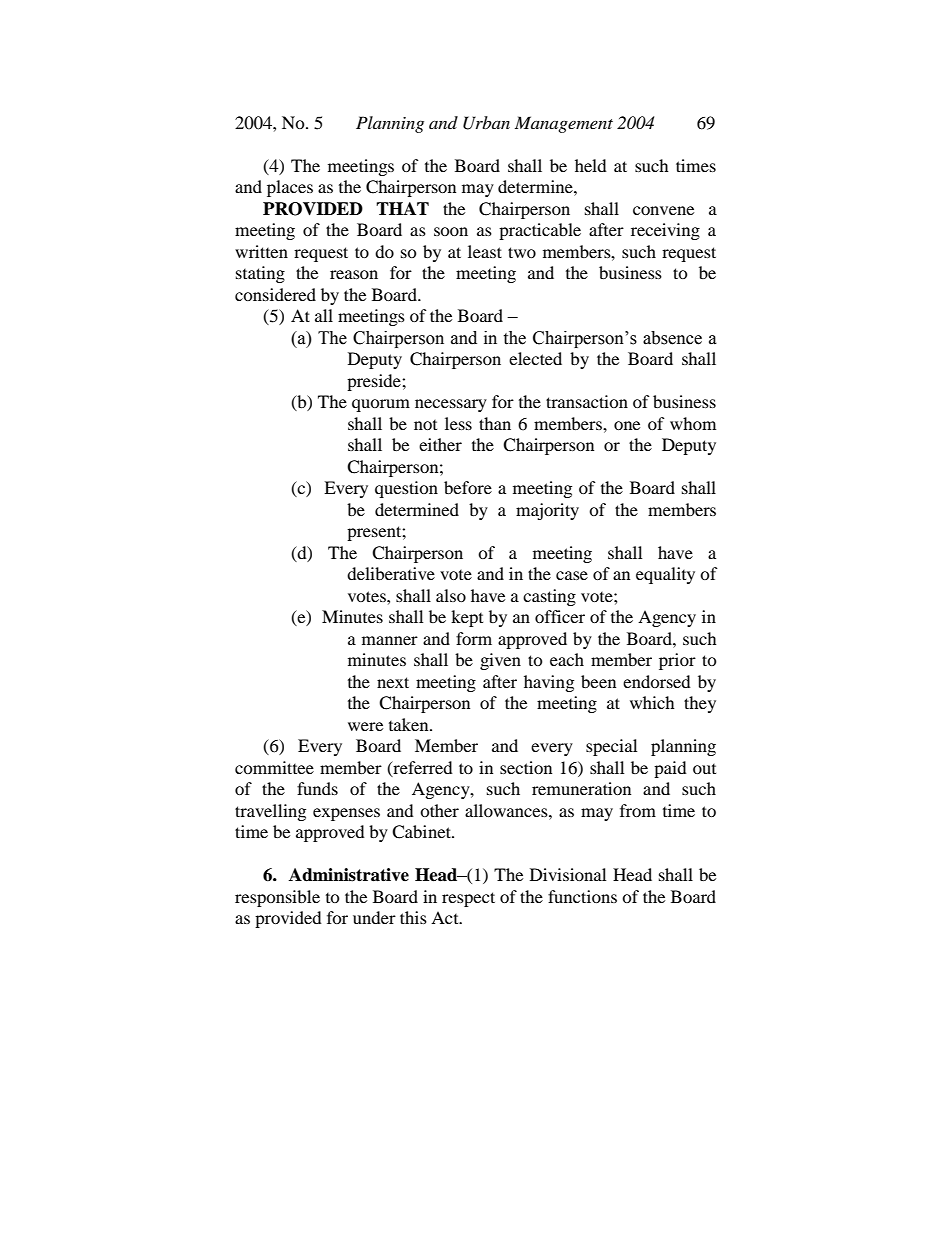 The width and height of the screenshot is (952, 1233). Describe the element at coordinates (677, 661) in the screenshot. I see `prior` at that location.
